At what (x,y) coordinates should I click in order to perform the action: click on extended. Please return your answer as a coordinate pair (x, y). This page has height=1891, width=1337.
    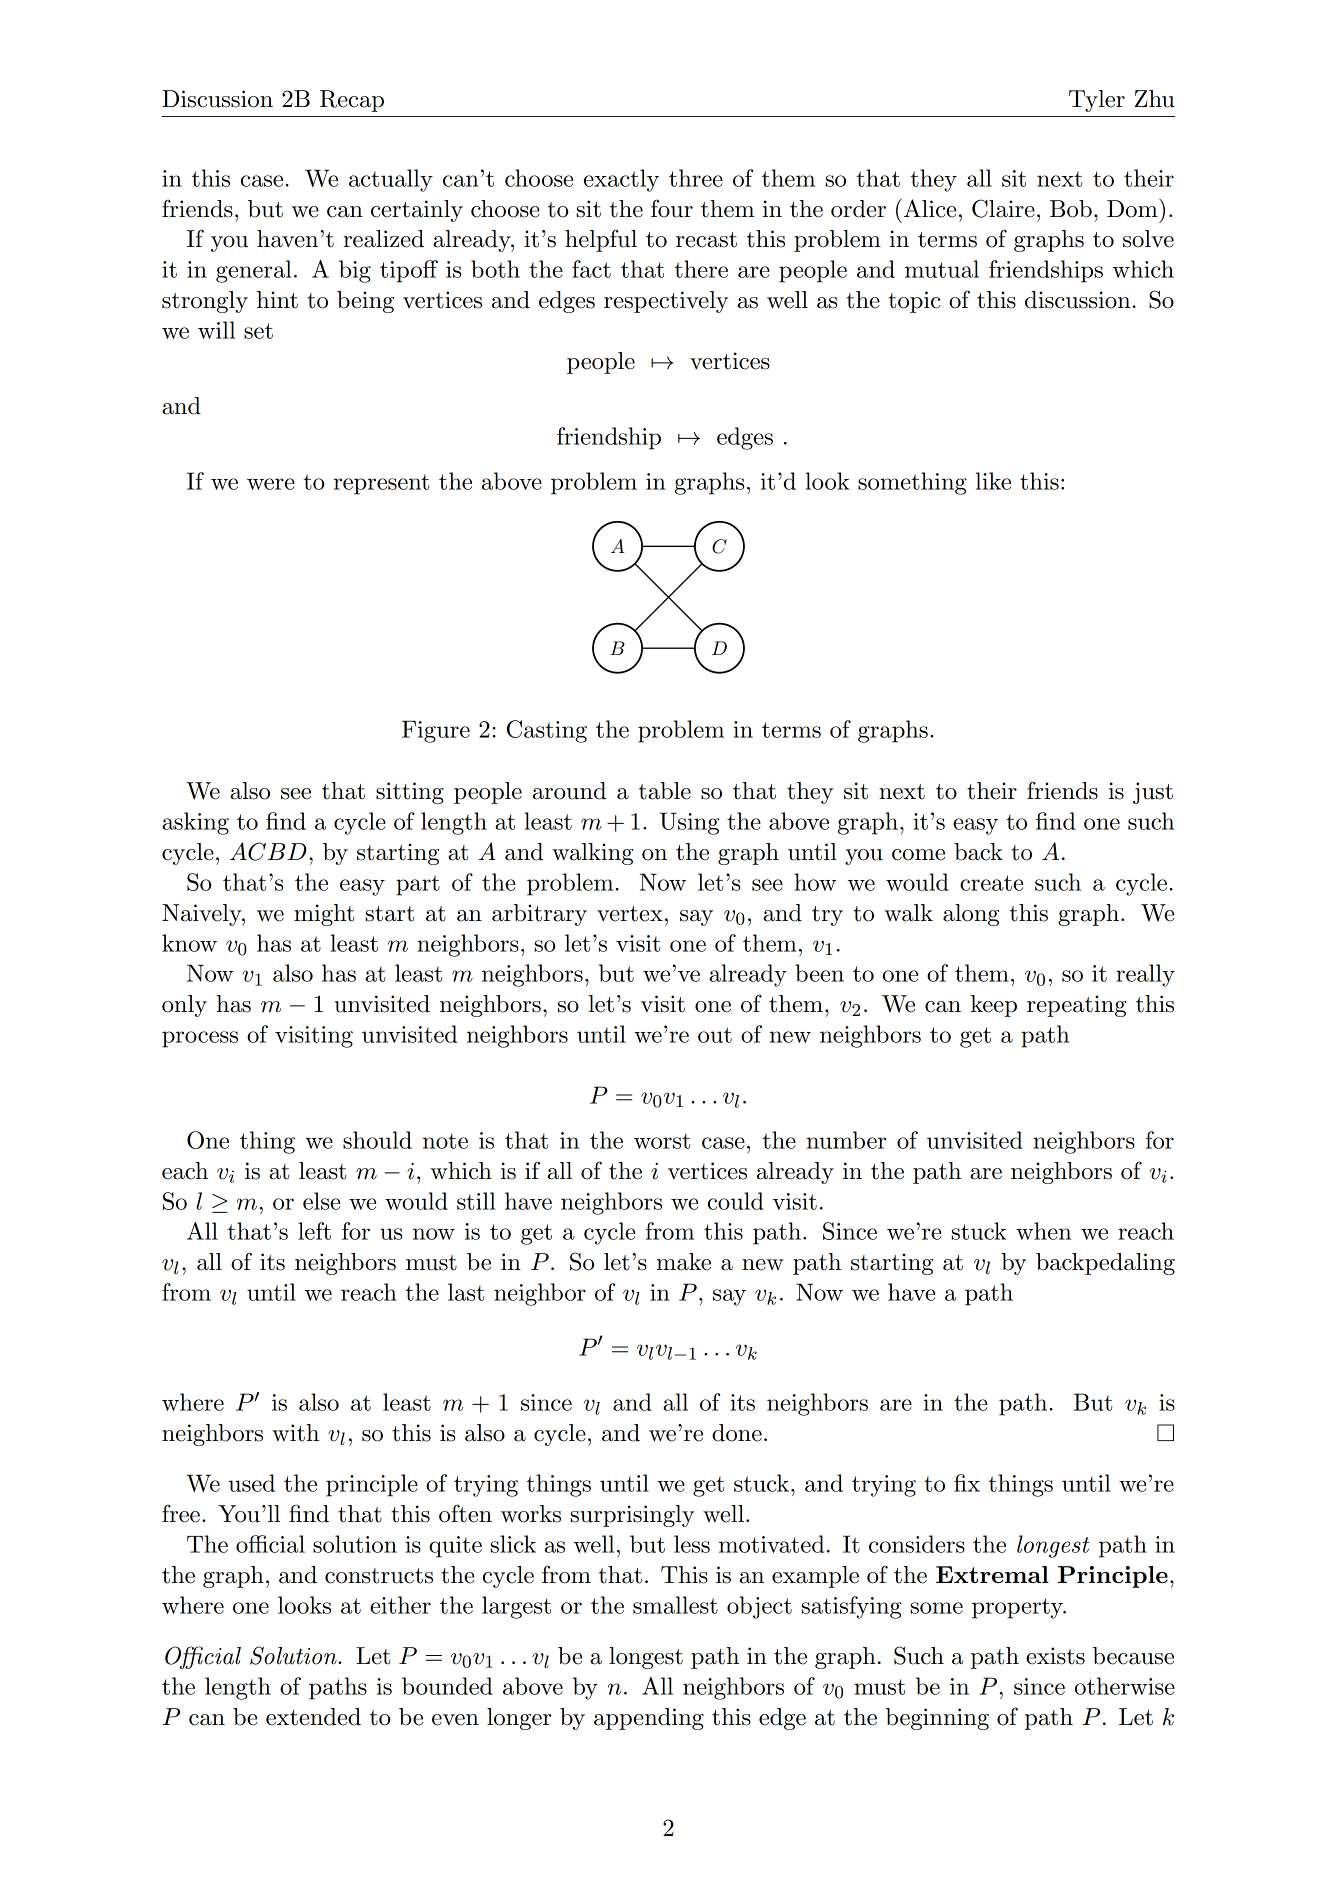
    Looking at the image, I should click on (313, 1717).
